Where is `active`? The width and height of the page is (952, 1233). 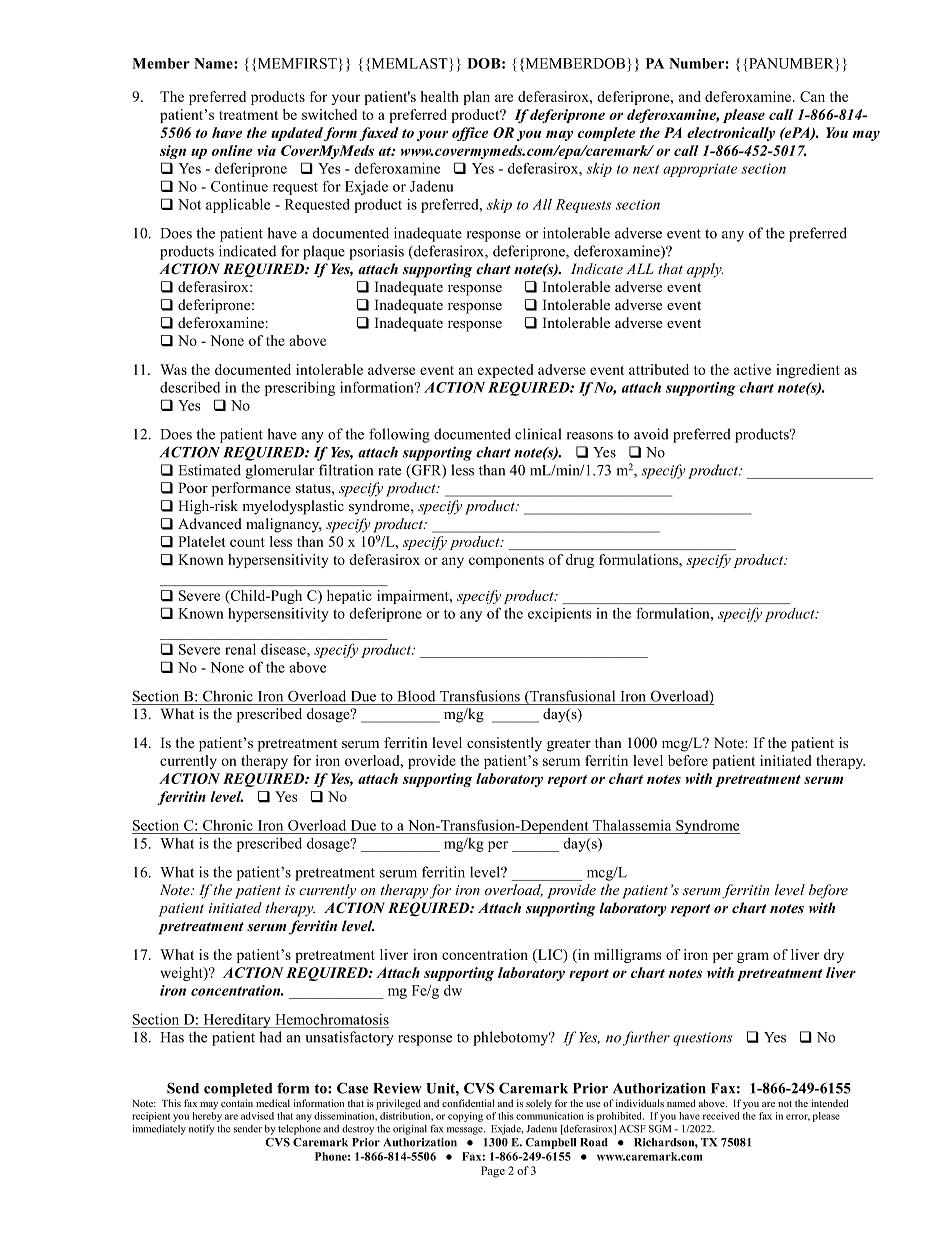 active is located at coordinates (752, 369).
